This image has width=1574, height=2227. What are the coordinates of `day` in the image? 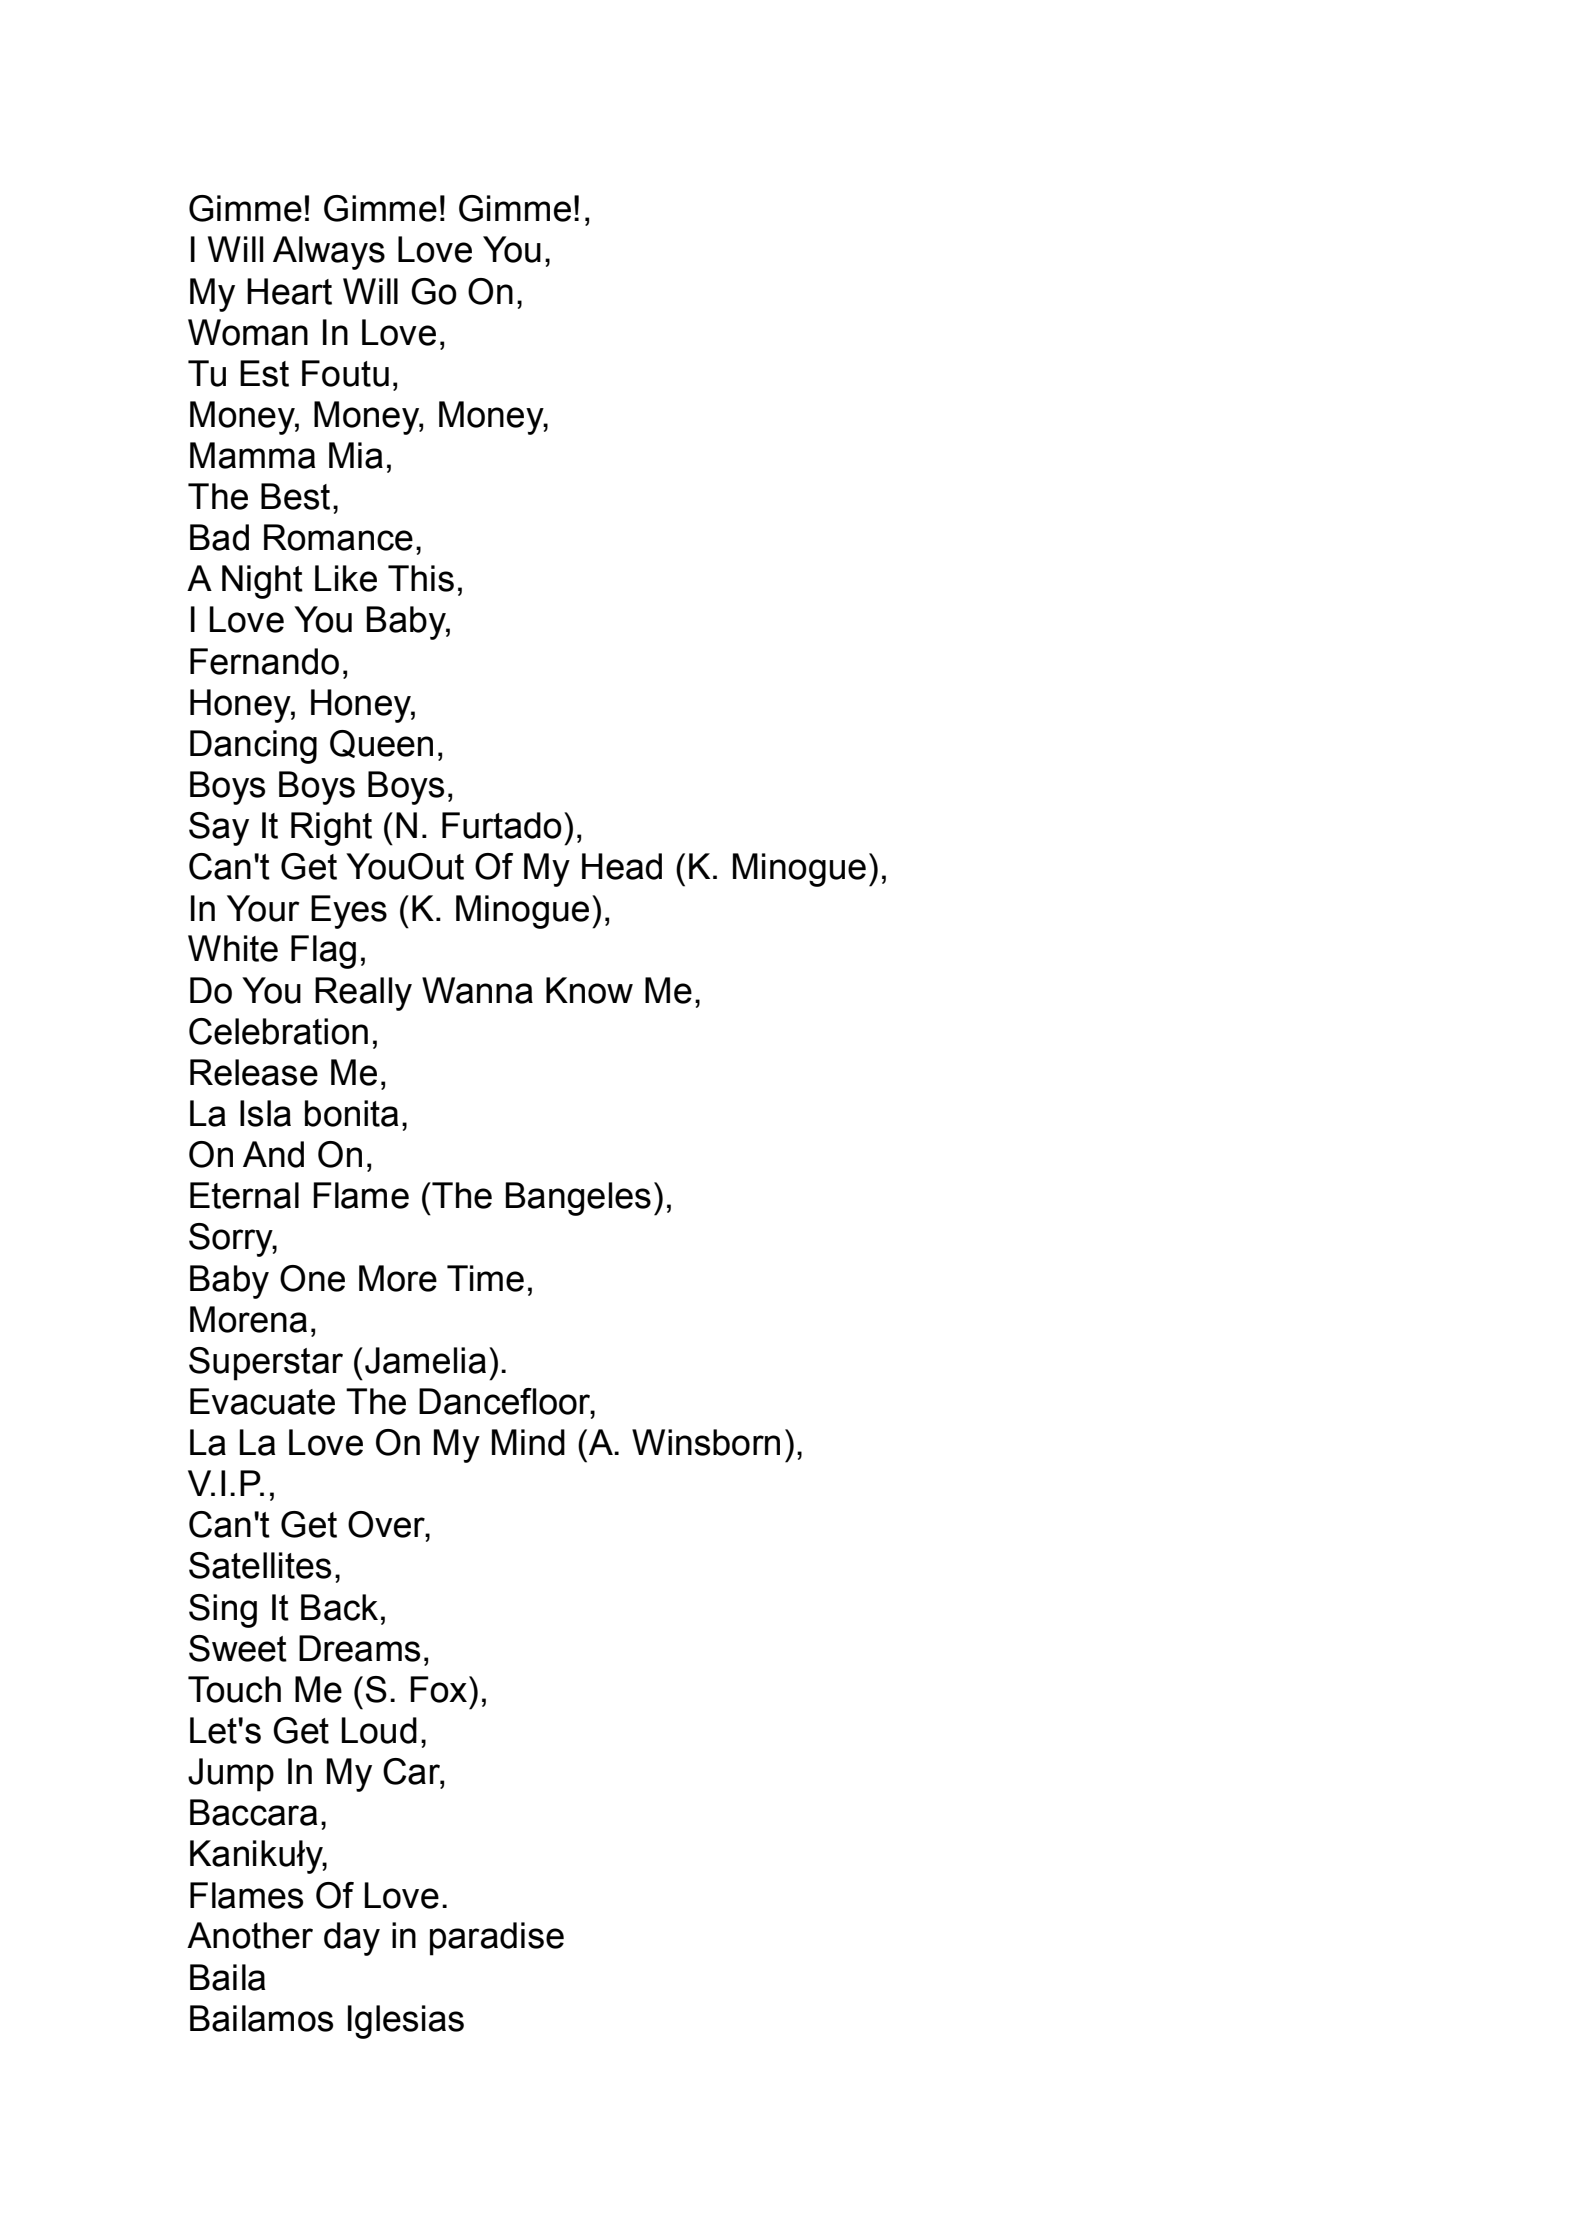 It's located at (352, 1939).
